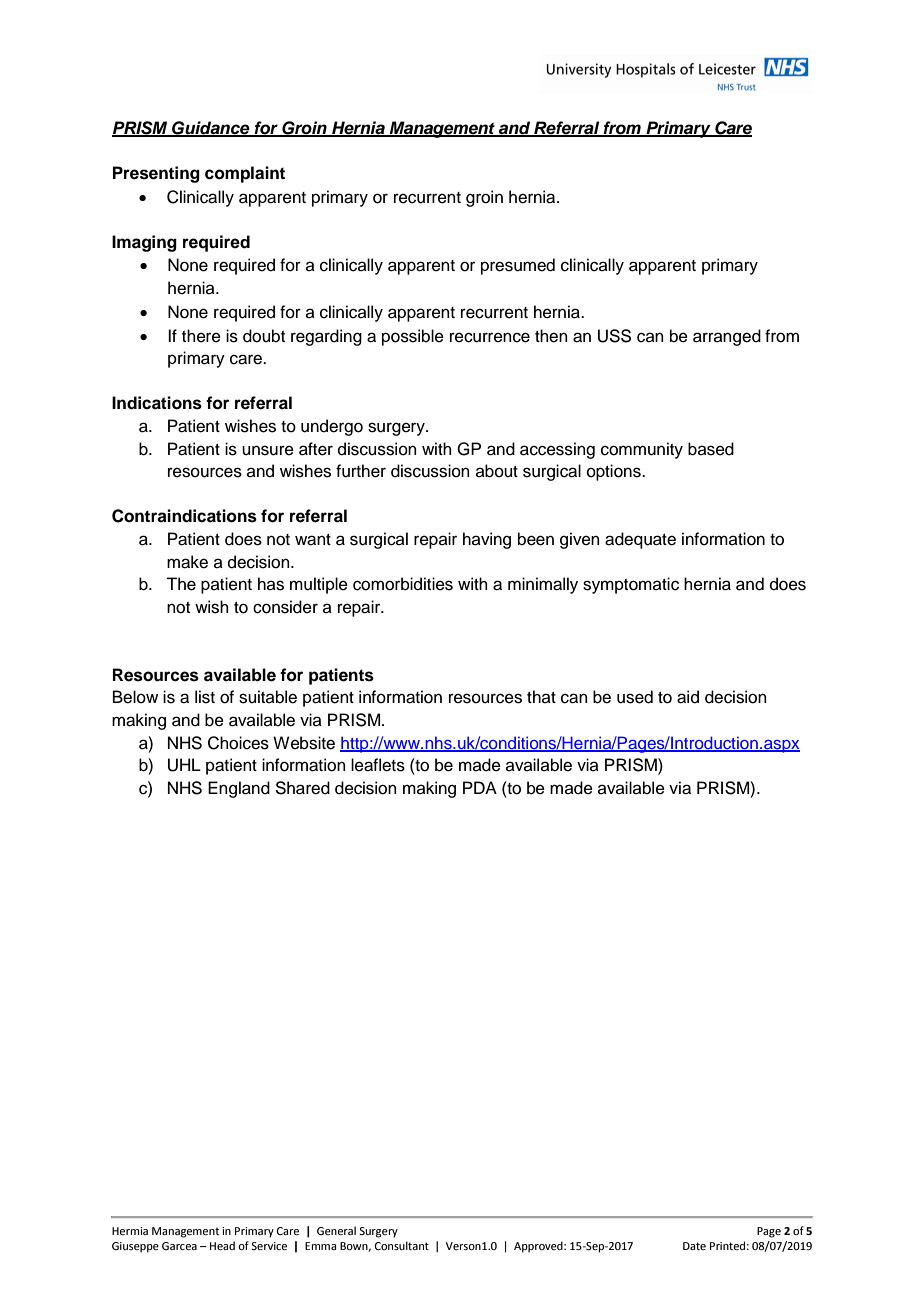 Image resolution: width=924 pixels, height=1308 pixels. Describe the element at coordinates (727, 337) in the page. I see `arranged` at that location.
